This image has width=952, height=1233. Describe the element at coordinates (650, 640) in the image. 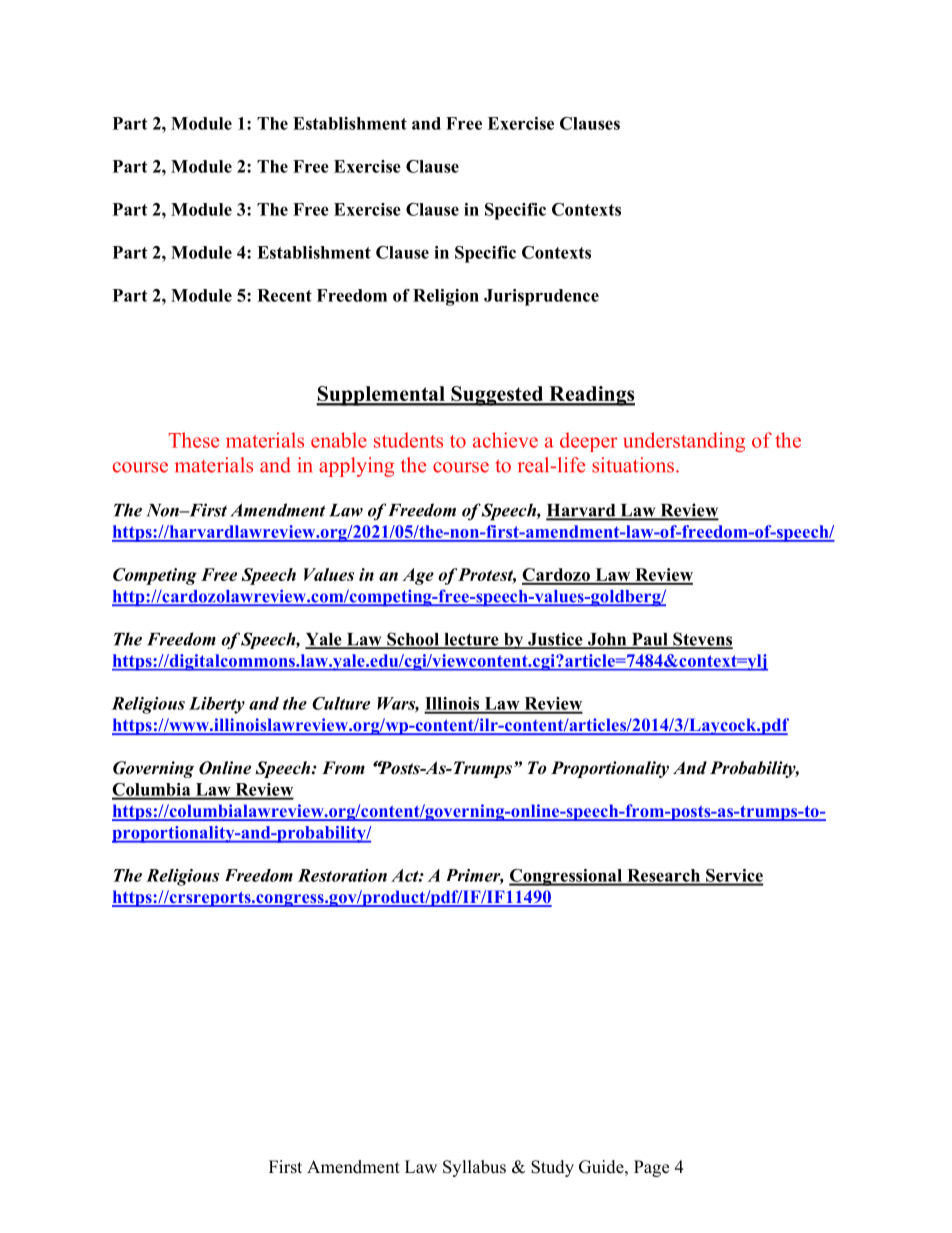

I see `Paul` at that location.
